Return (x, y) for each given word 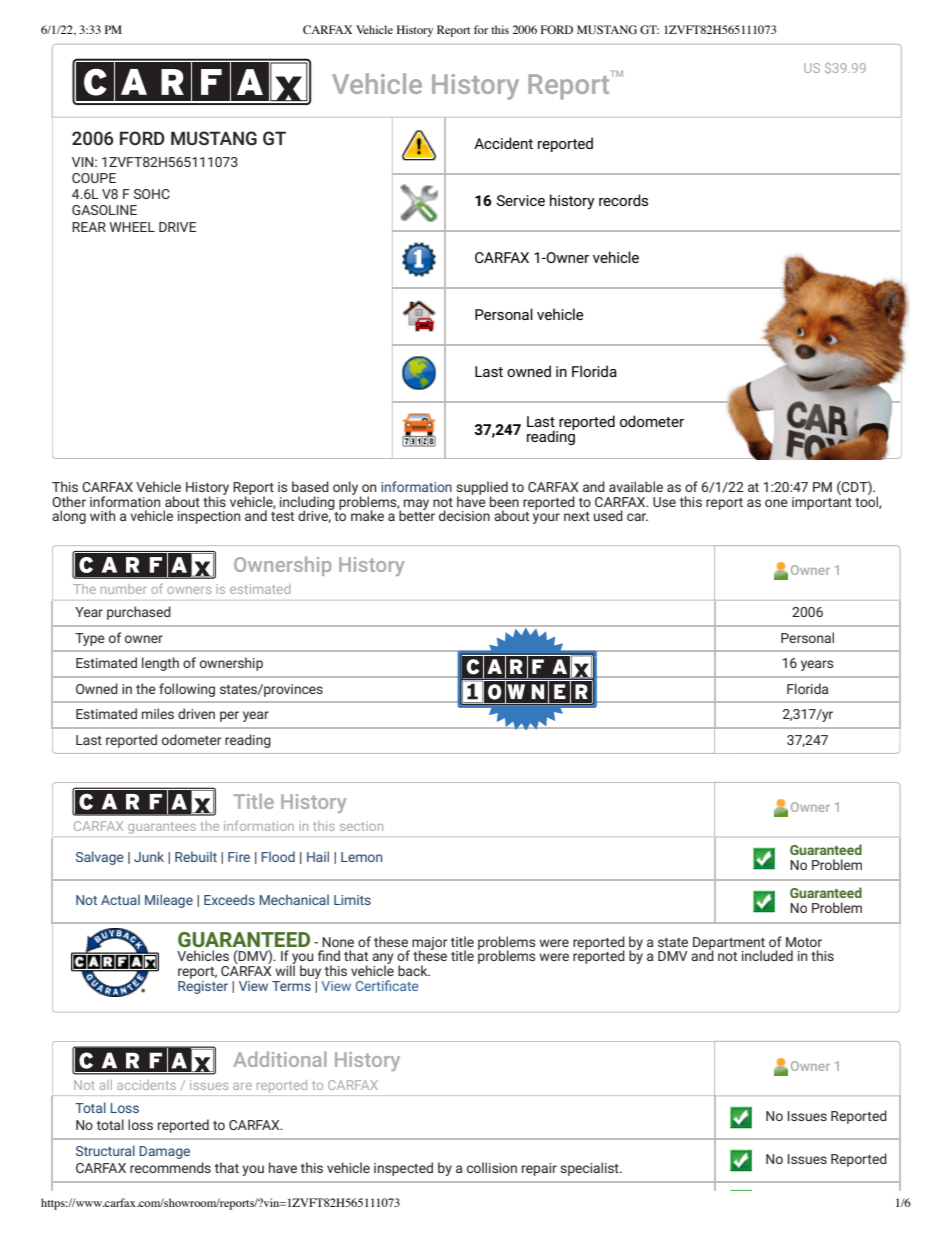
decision (464, 515)
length (160, 664)
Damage (164, 1152)
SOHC (152, 194)
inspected (403, 1169)
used (608, 515)
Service (521, 200)
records (623, 200)
